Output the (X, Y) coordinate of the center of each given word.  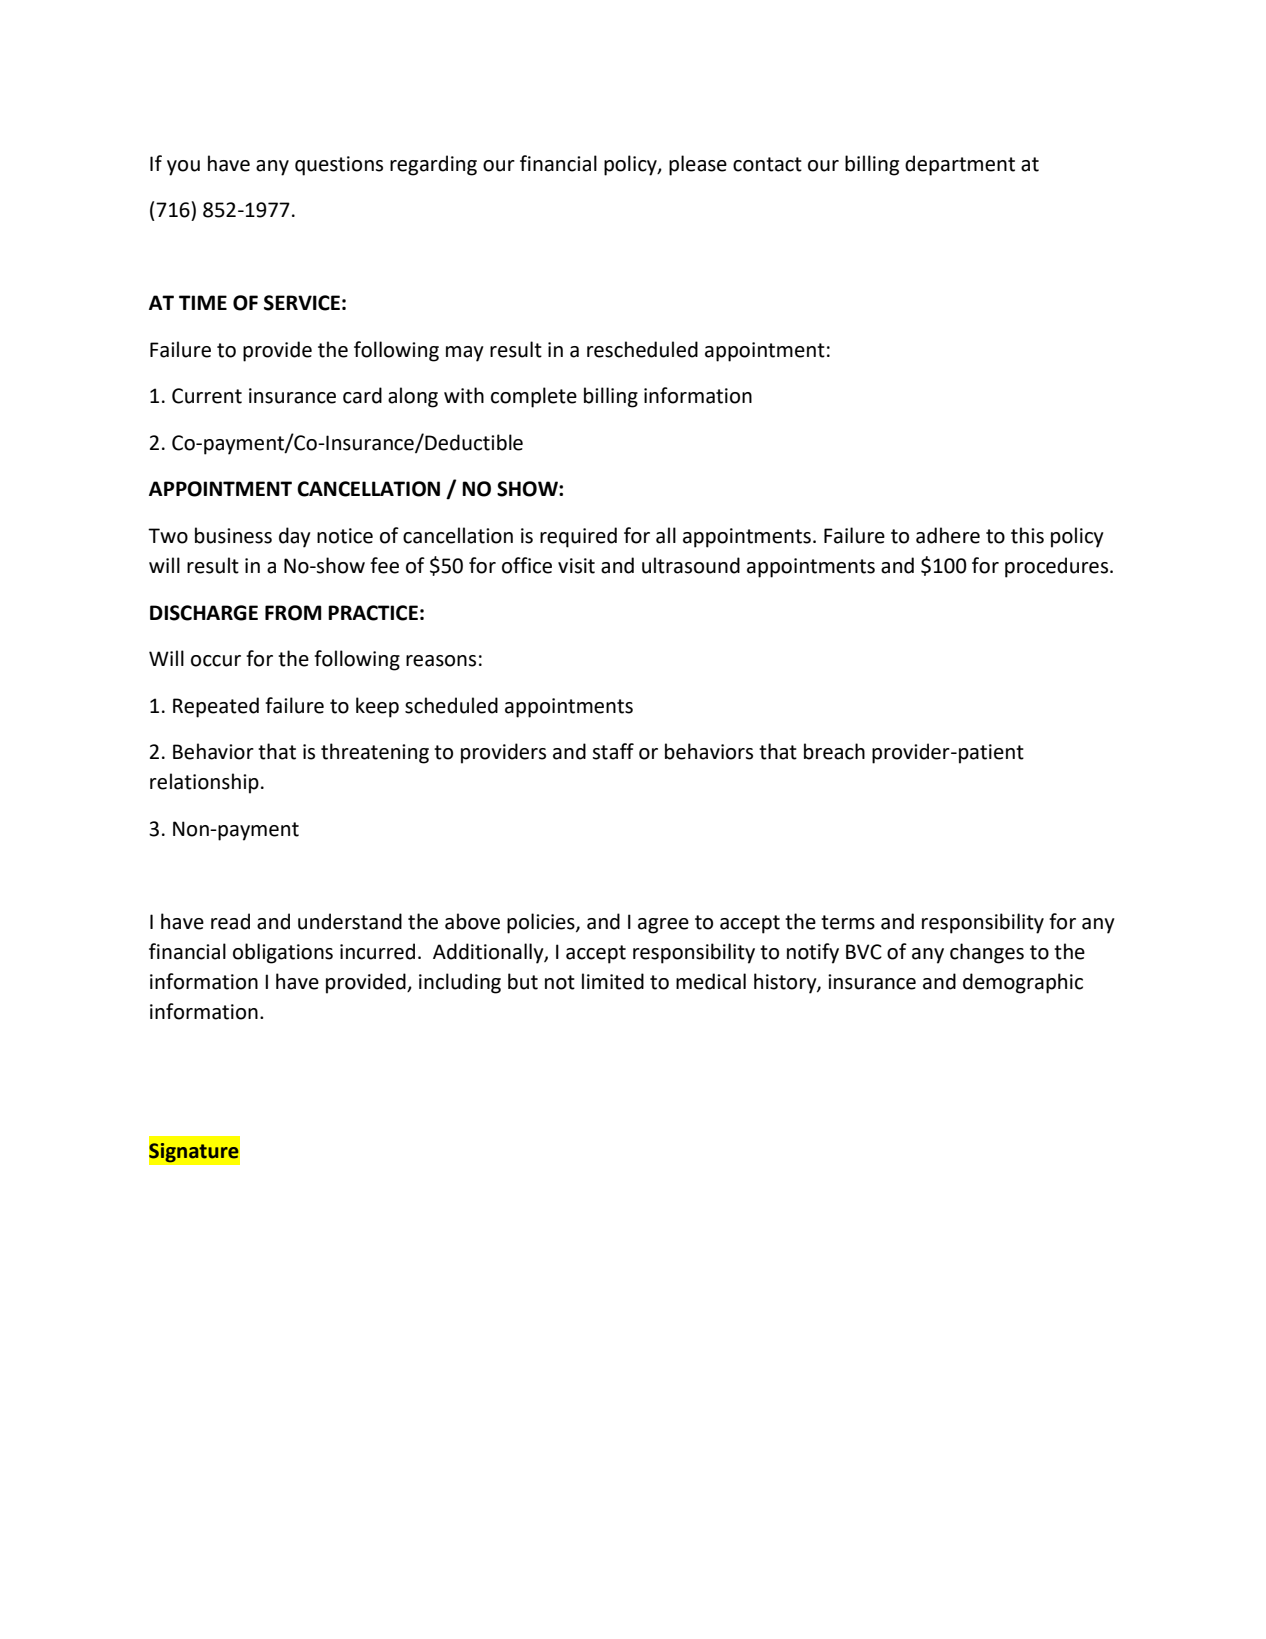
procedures (1058, 567)
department (960, 165)
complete (534, 397)
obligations (283, 953)
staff (613, 751)
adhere (948, 535)
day (295, 537)
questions (339, 166)
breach (834, 751)
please (698, 165)
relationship (204, 783)
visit (576, 566)
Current (207, 396)
